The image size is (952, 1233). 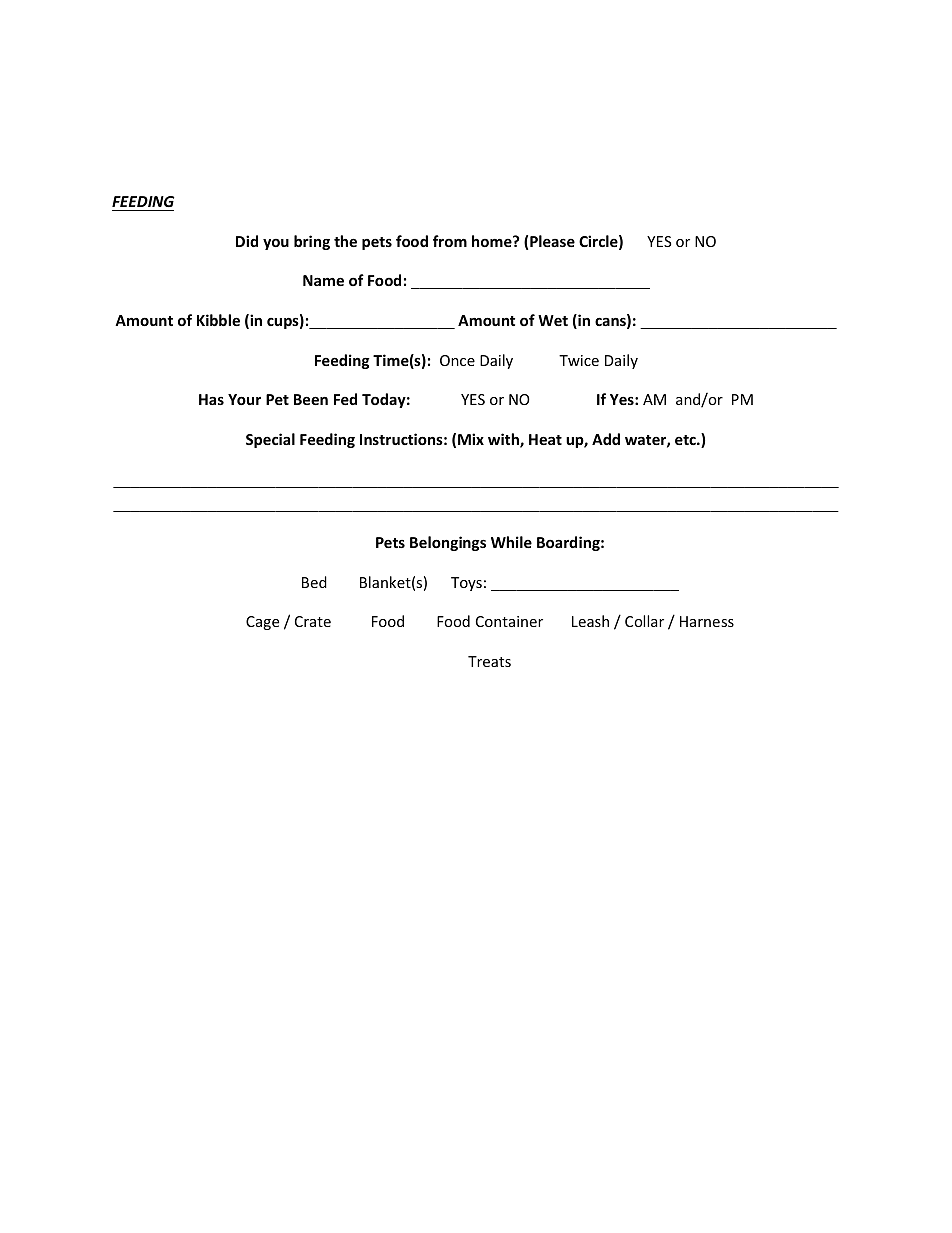 I want to click on from, so click(x=450, y=241).
